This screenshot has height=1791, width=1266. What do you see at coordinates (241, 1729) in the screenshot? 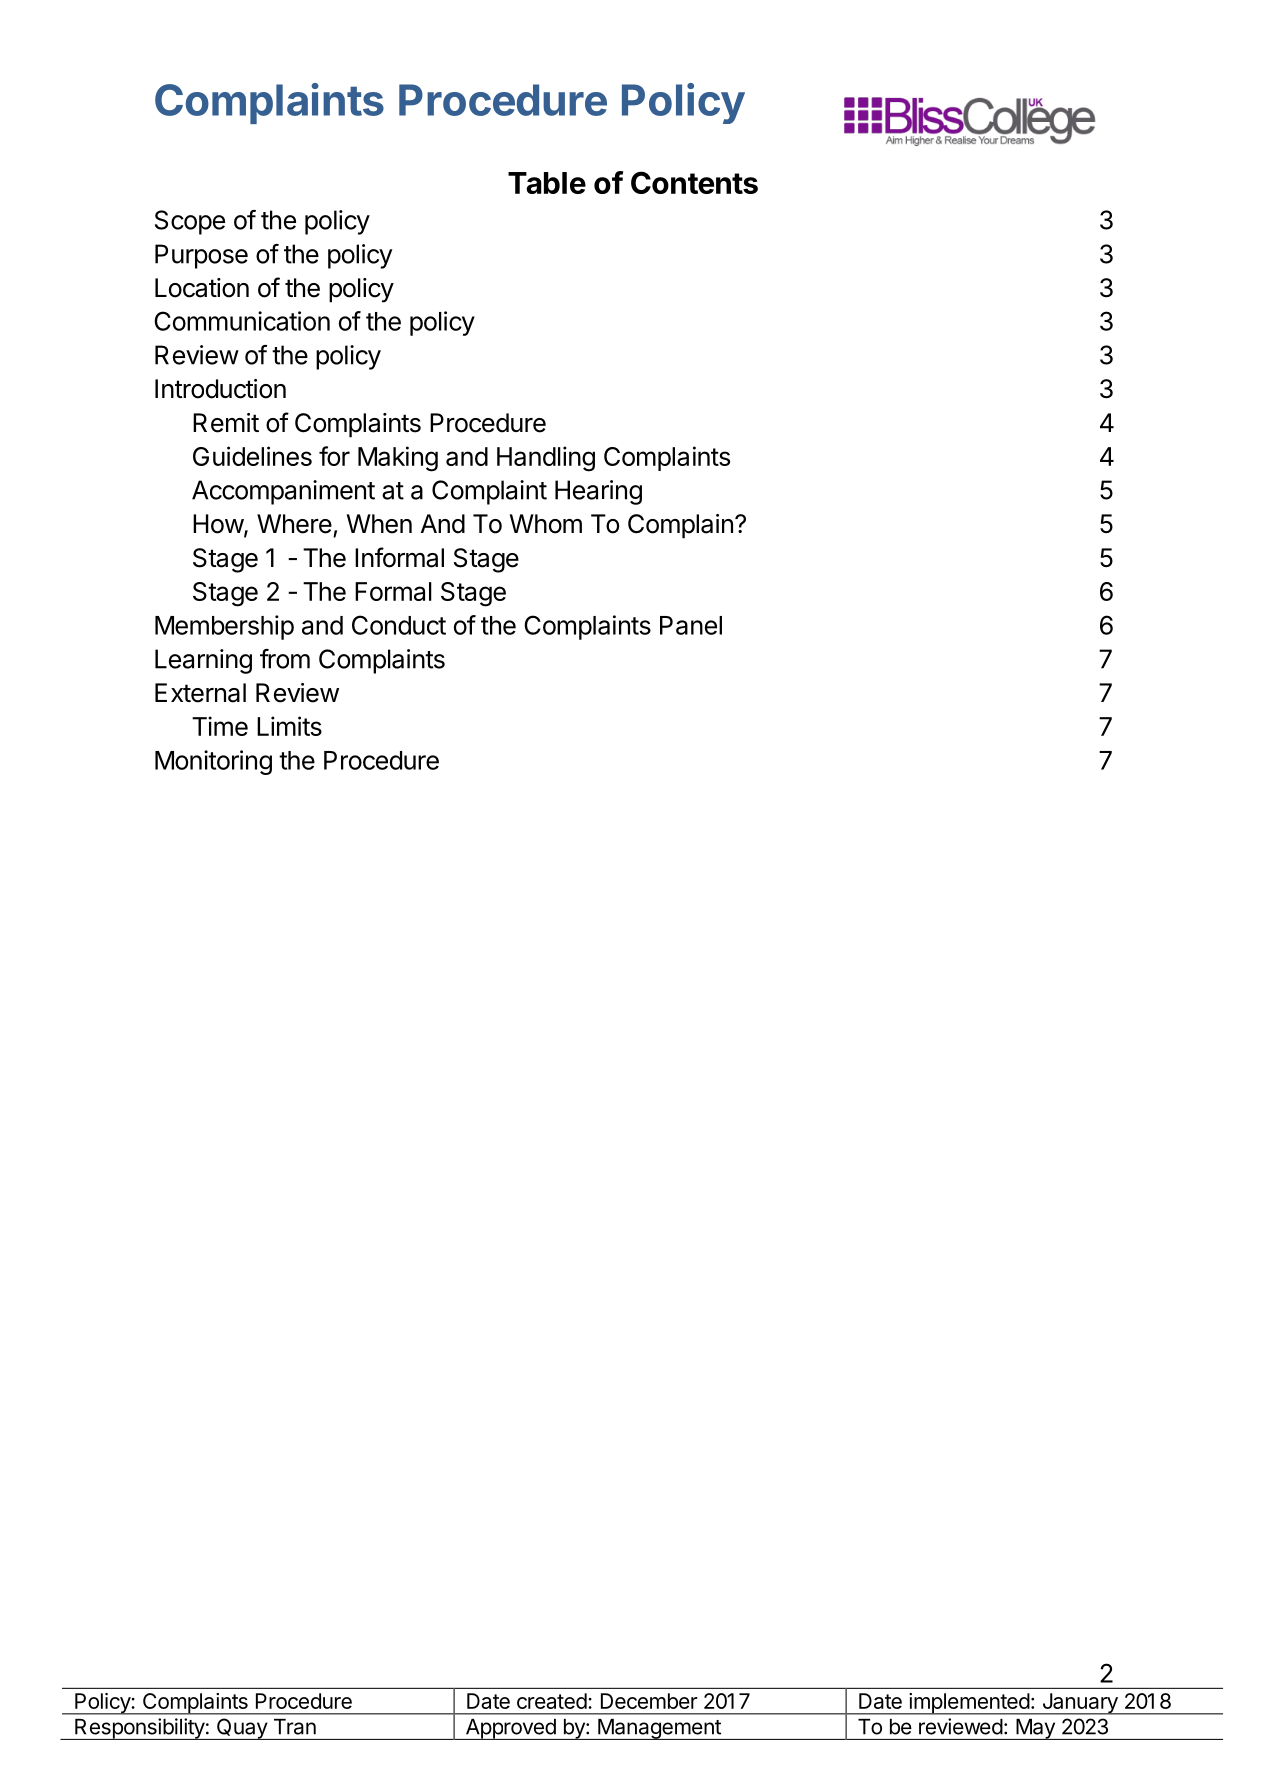
I see `Quay` at bounding box center [241, 1729].
